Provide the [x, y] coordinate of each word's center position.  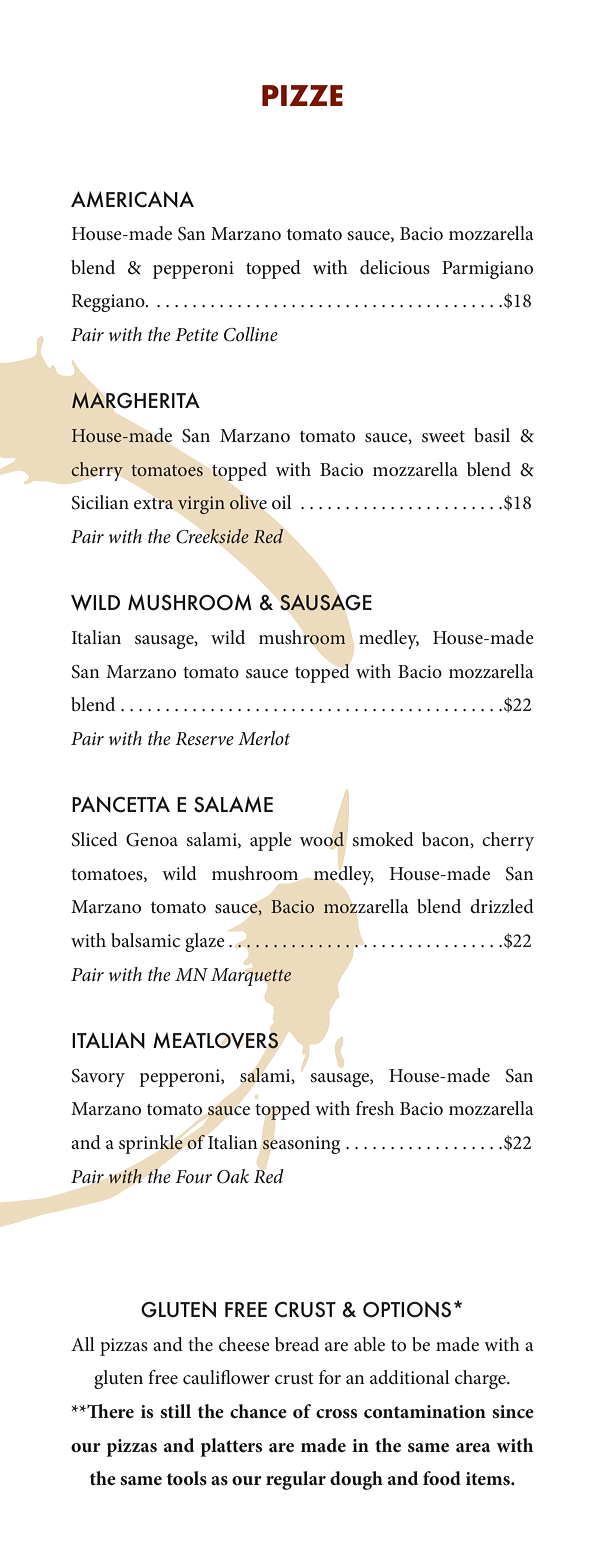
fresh [375, 1108]
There [109, 1411]
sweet [443, 437]
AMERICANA [132, 199]
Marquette [251, 977]
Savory [98, 1078]
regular [296, 1480]
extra [154, 503]
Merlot [264, 738]
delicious [395, 267]
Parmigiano [487, 270]
